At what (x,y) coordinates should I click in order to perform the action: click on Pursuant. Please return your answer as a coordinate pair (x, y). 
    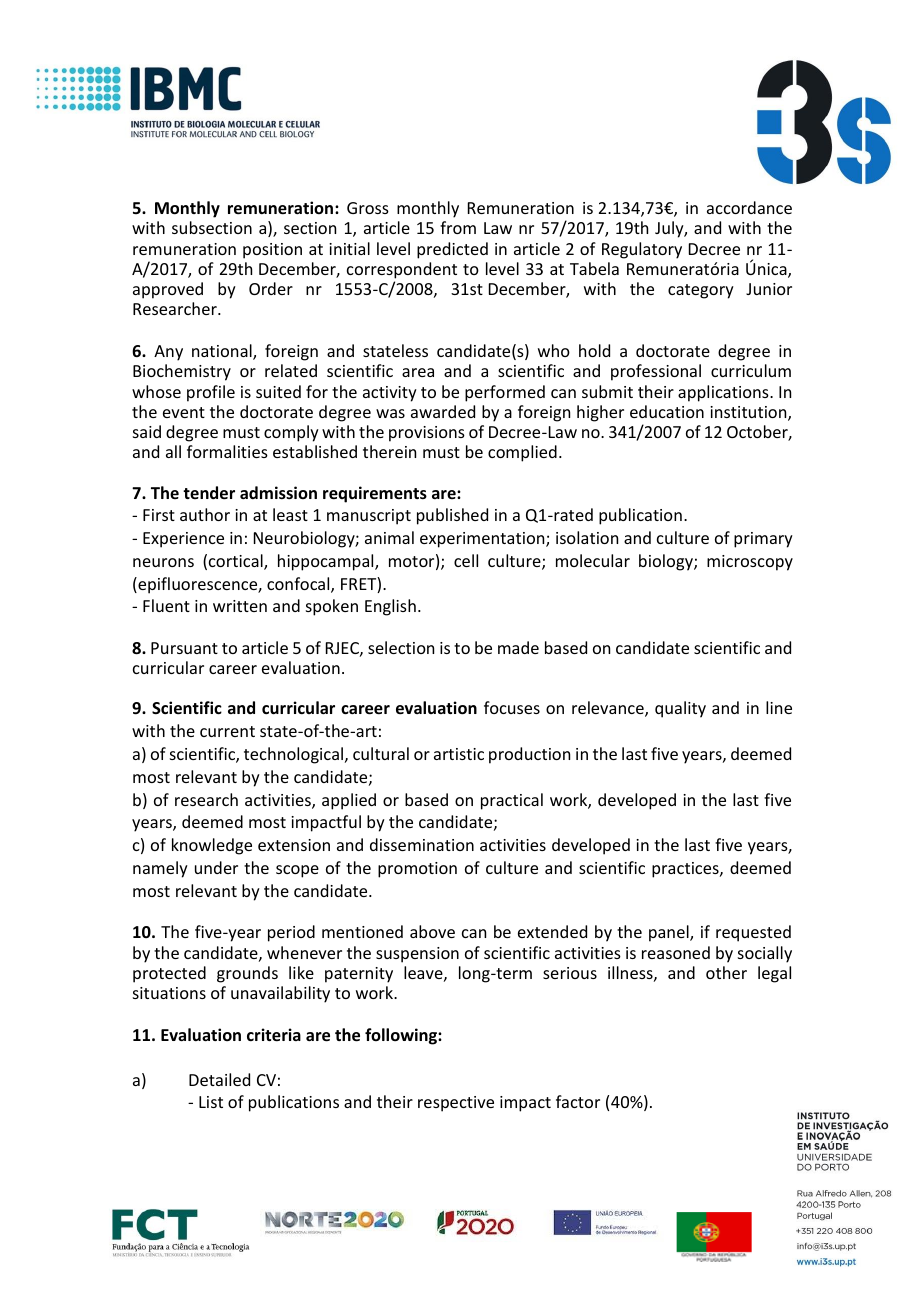
    Looking at the image, I should click on (184, 648).
